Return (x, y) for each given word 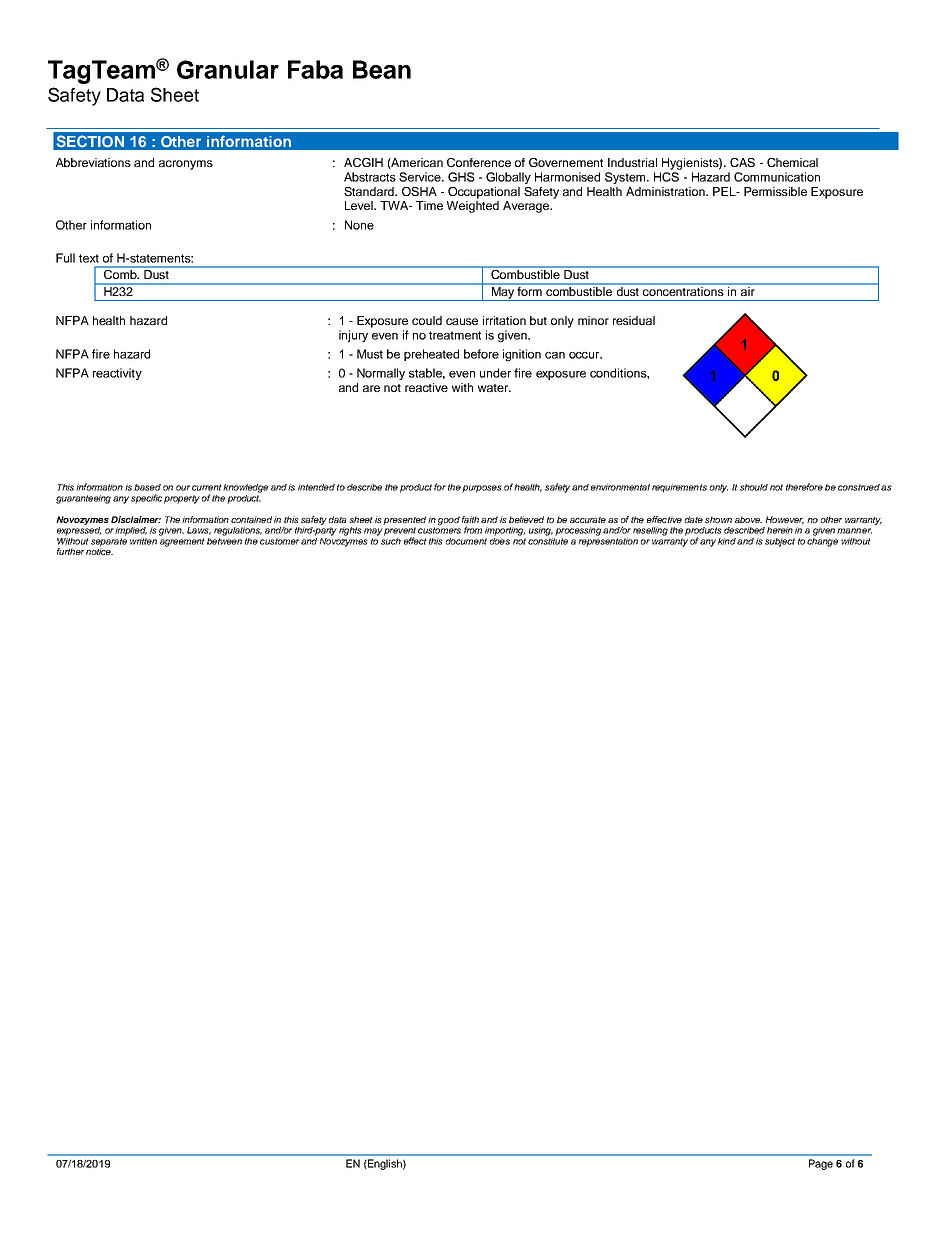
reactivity (117, 374)
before (481, 354)
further (70, 551)
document (466, 541)
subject (780, 542)
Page (821, 1164)
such (391, 540)
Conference (479, 162)
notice (99, 550)
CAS (742, 162)
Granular (228, 69)
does (500, 540)
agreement (182, 542)
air (748, 290)
